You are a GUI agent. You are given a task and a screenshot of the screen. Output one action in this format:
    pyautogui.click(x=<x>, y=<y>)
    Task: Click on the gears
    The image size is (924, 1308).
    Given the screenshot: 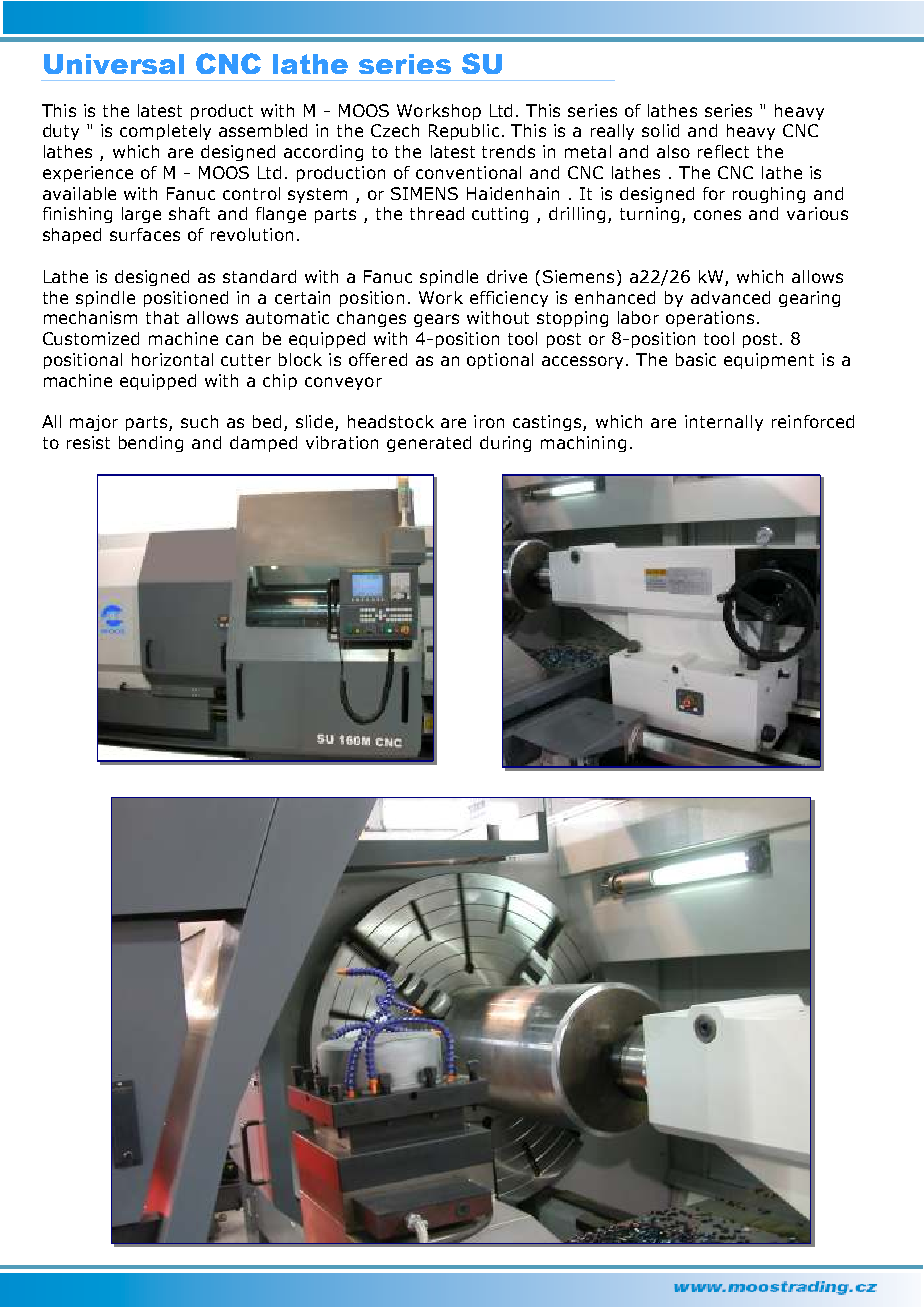 What is the action you would take?
    pyautogui.click(x=436, y=320)
